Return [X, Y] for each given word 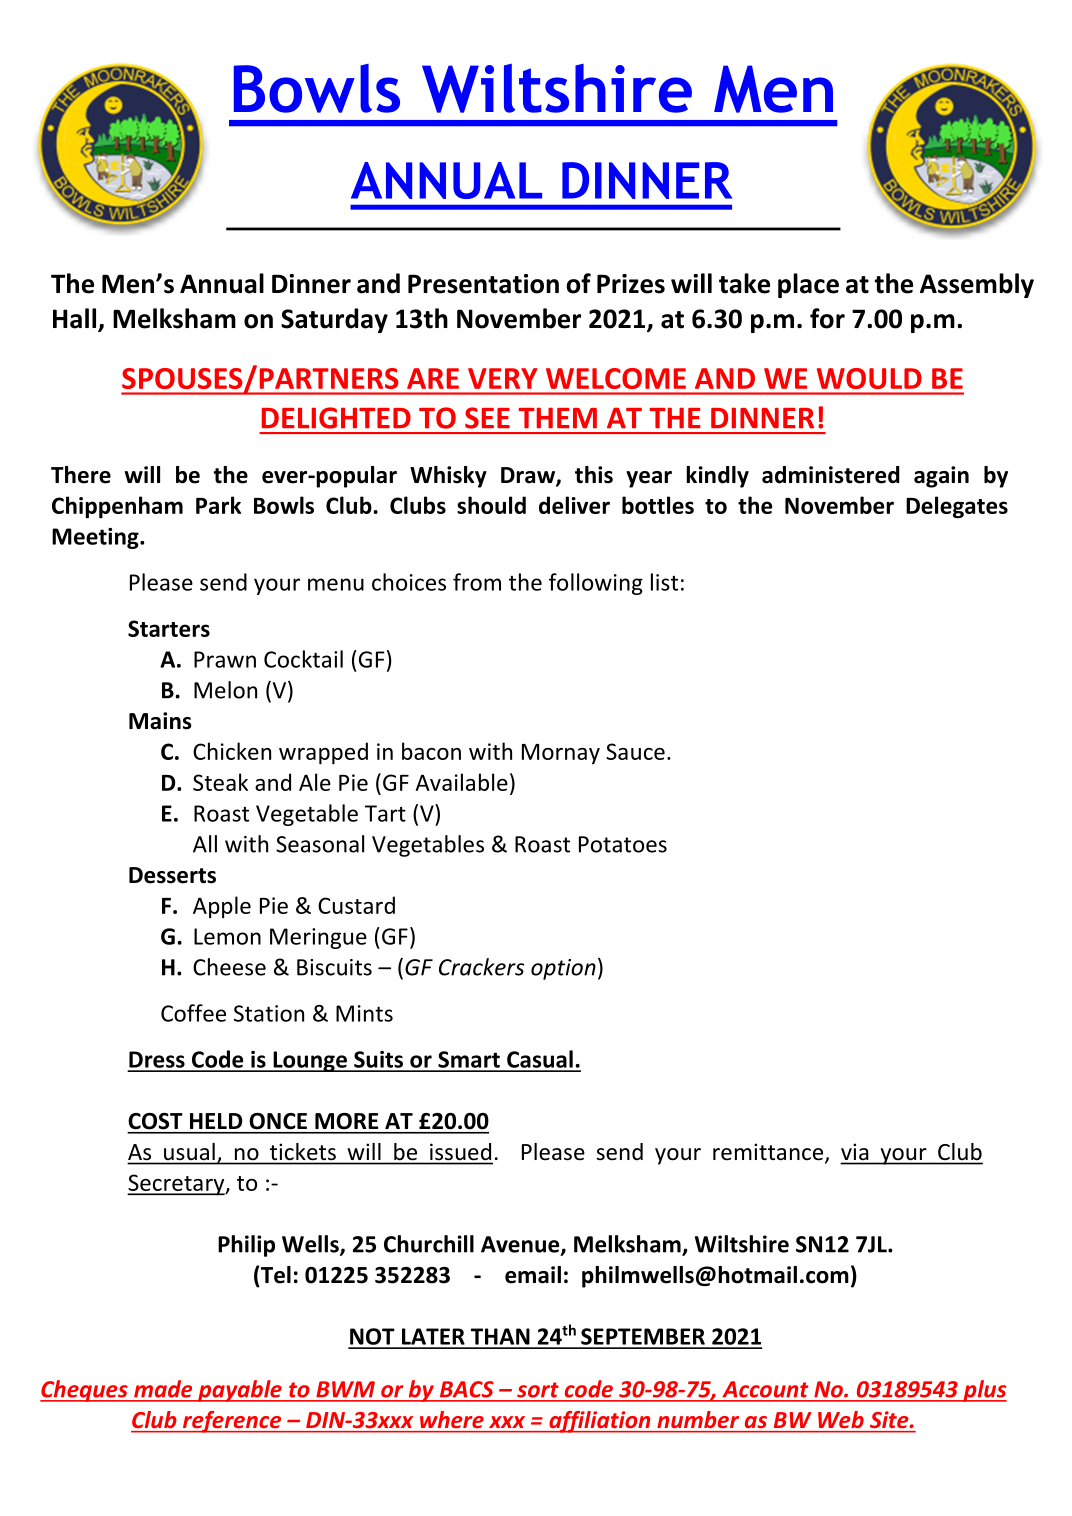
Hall [76, 319]
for [827, 318]
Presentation [483, 284]
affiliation [600, 1422]
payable [240, 1391]
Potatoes [623, 844]
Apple [222, 907]
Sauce [635, 751]
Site [890, 1419]
